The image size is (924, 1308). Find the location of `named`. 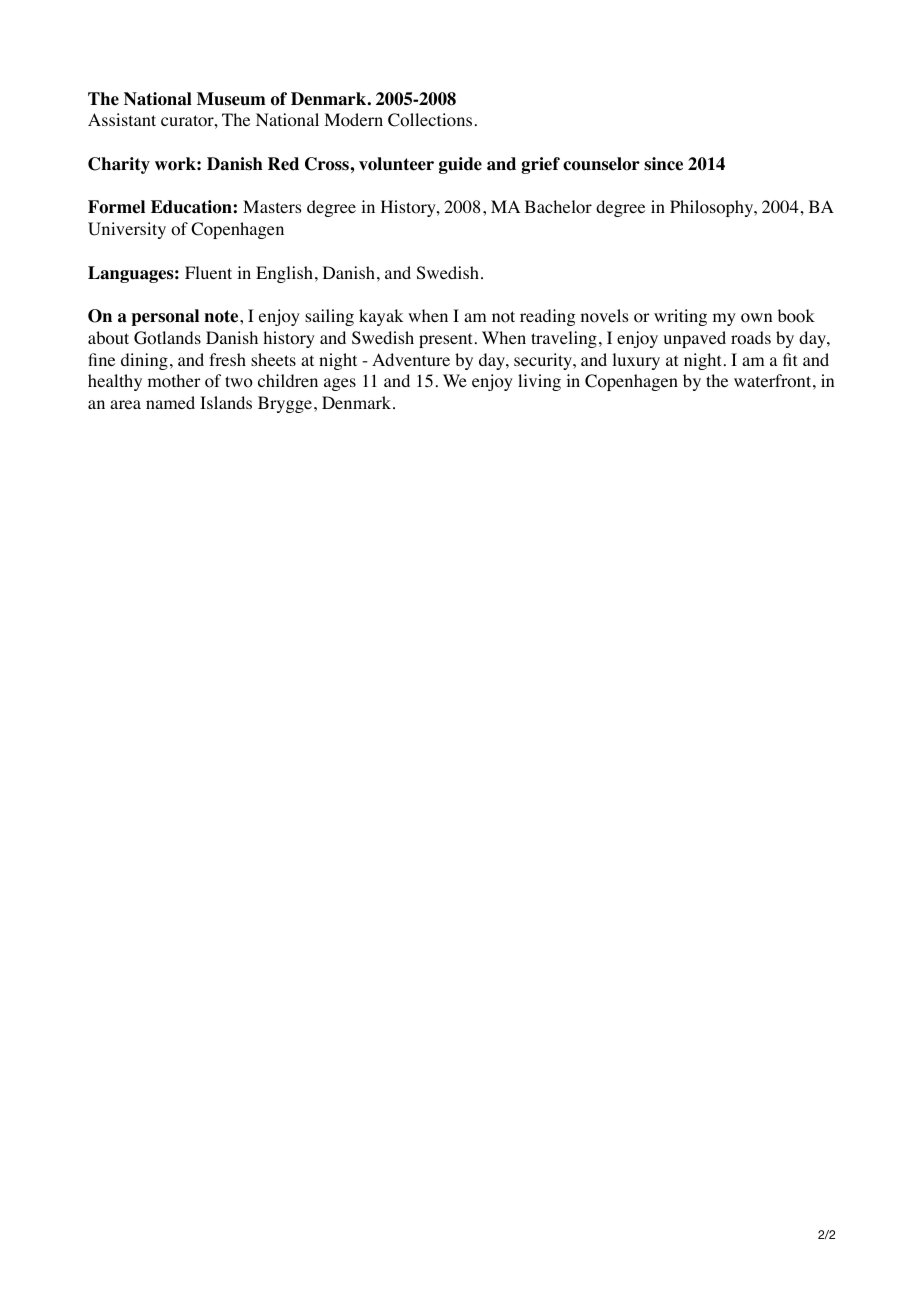

named is located at coordinates (170, 402).
